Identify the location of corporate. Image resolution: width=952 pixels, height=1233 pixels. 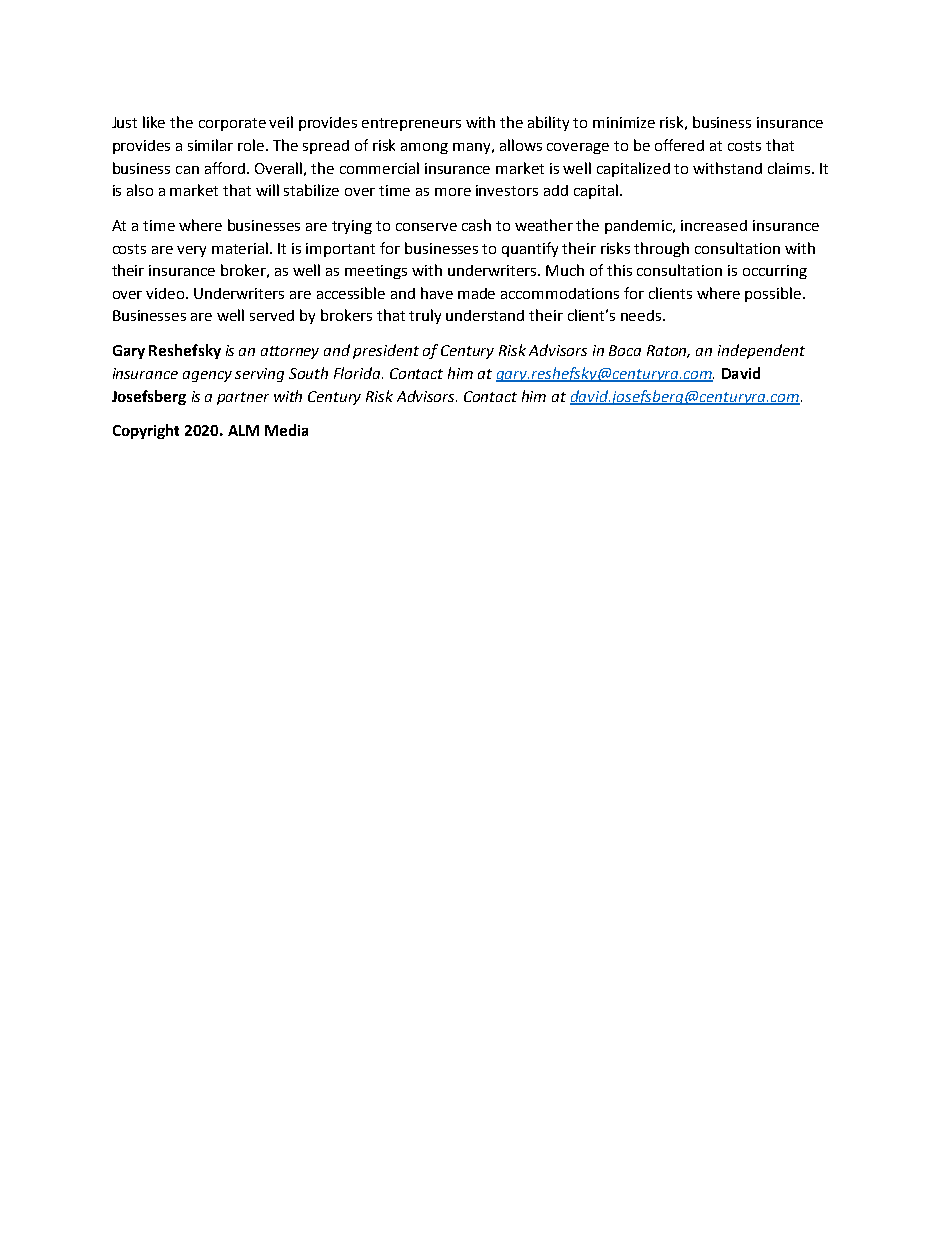
(232, 124).
